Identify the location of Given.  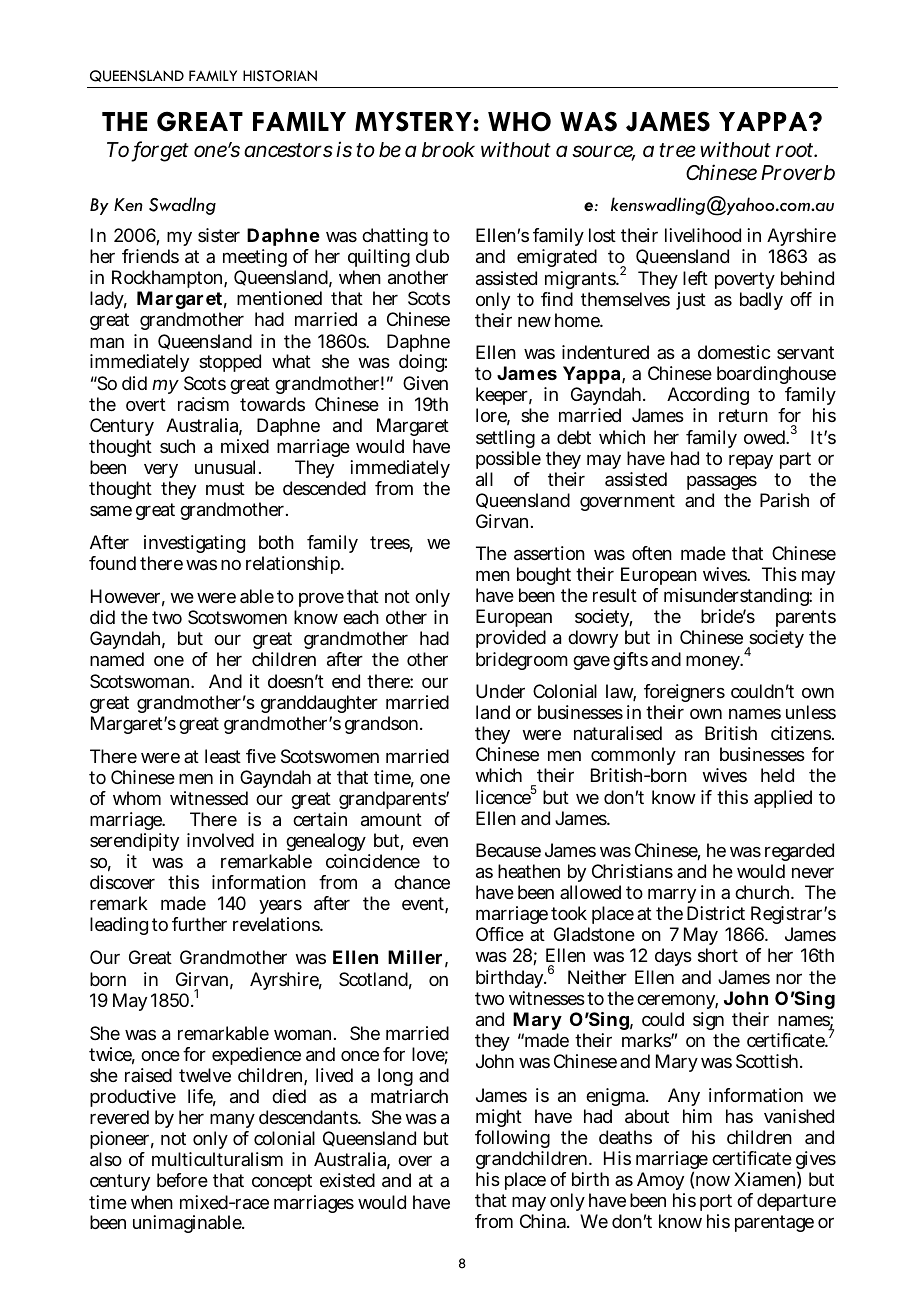
(425, 383).
